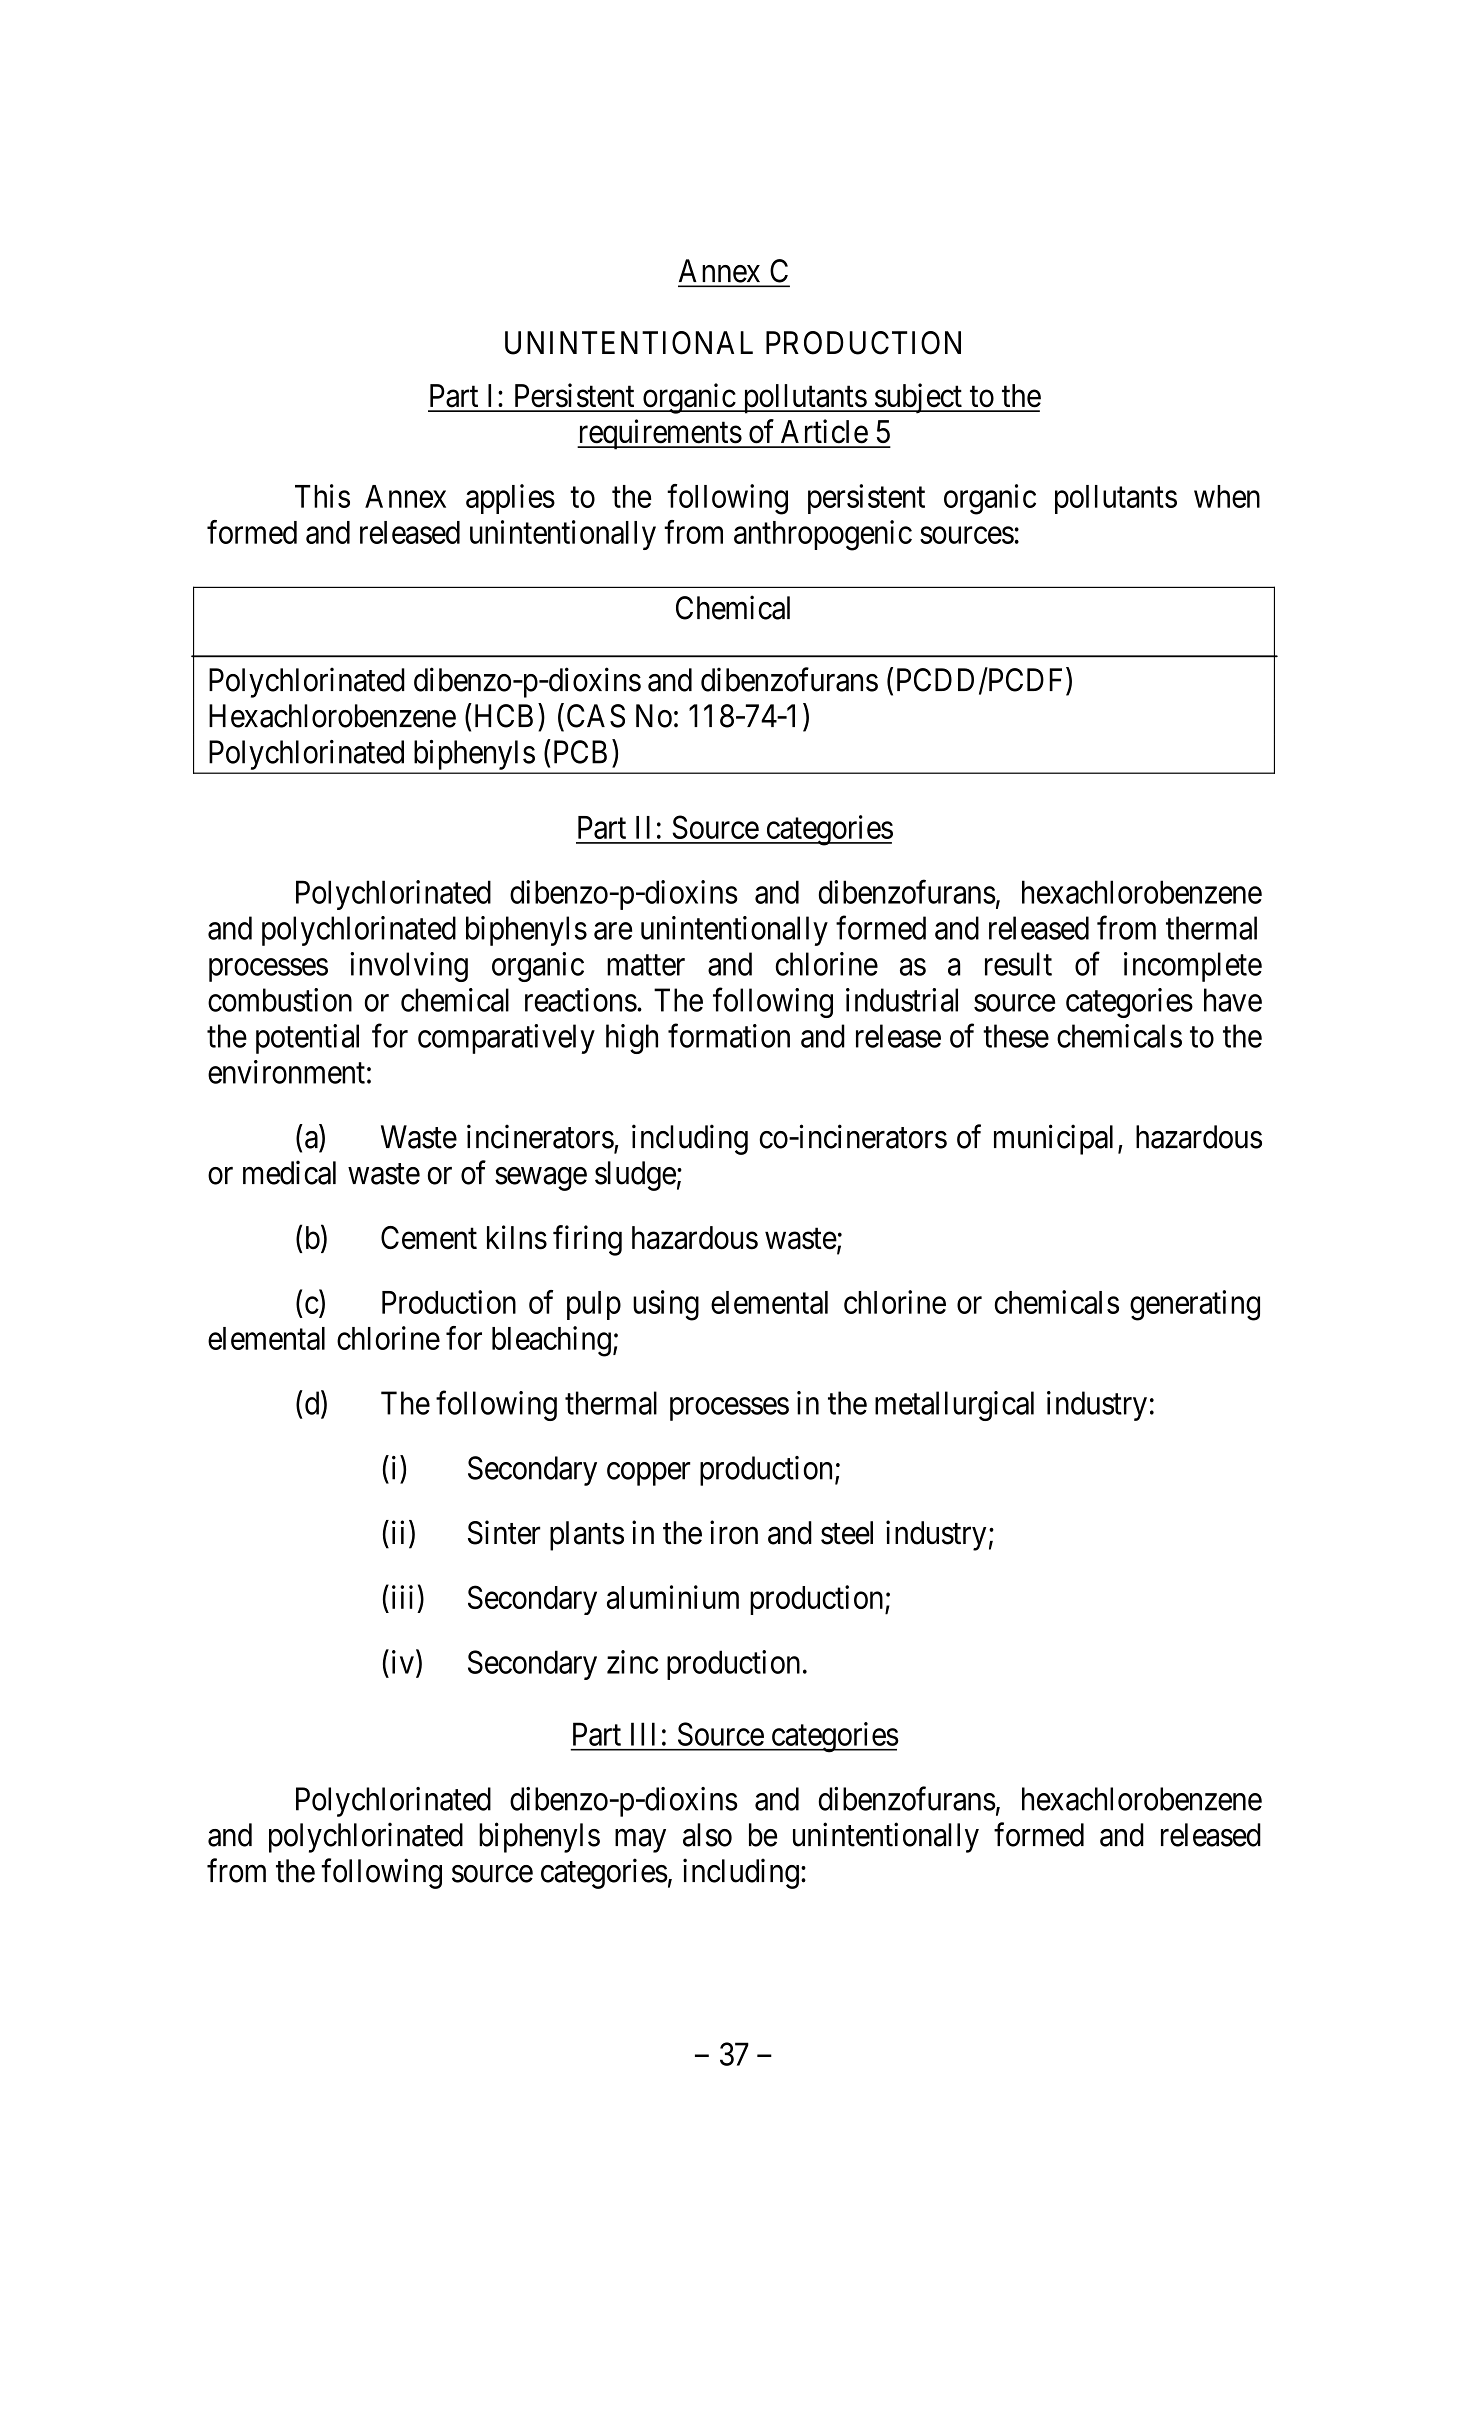  Describe the element at coordinates (1227, 496) in the image. I see `when` at that location.
